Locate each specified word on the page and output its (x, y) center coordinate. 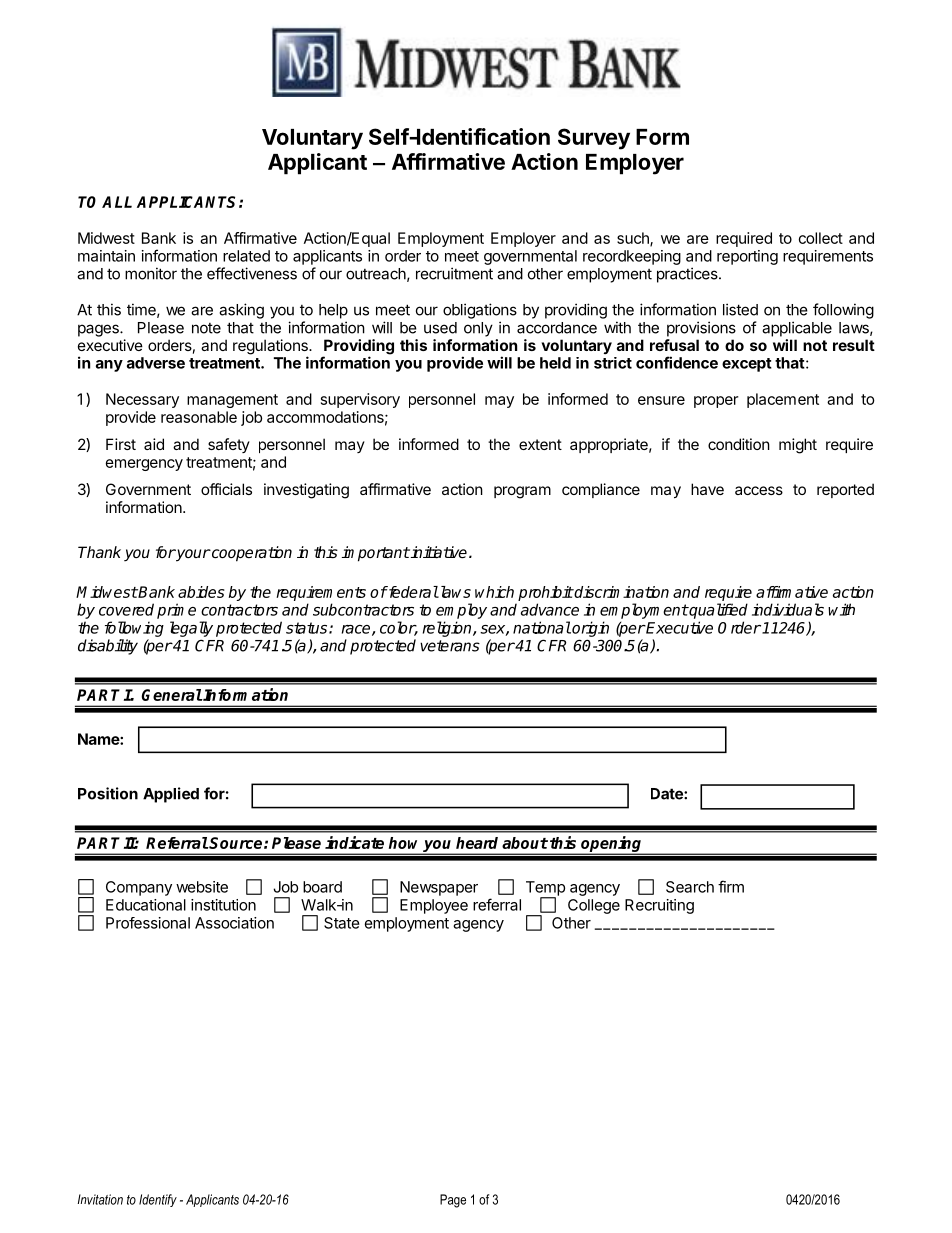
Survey (594, 139)
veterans (450, 646)
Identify (158, 1200)
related (246, 256)
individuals (788, 609)
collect (821, 238)
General (172, 695)
